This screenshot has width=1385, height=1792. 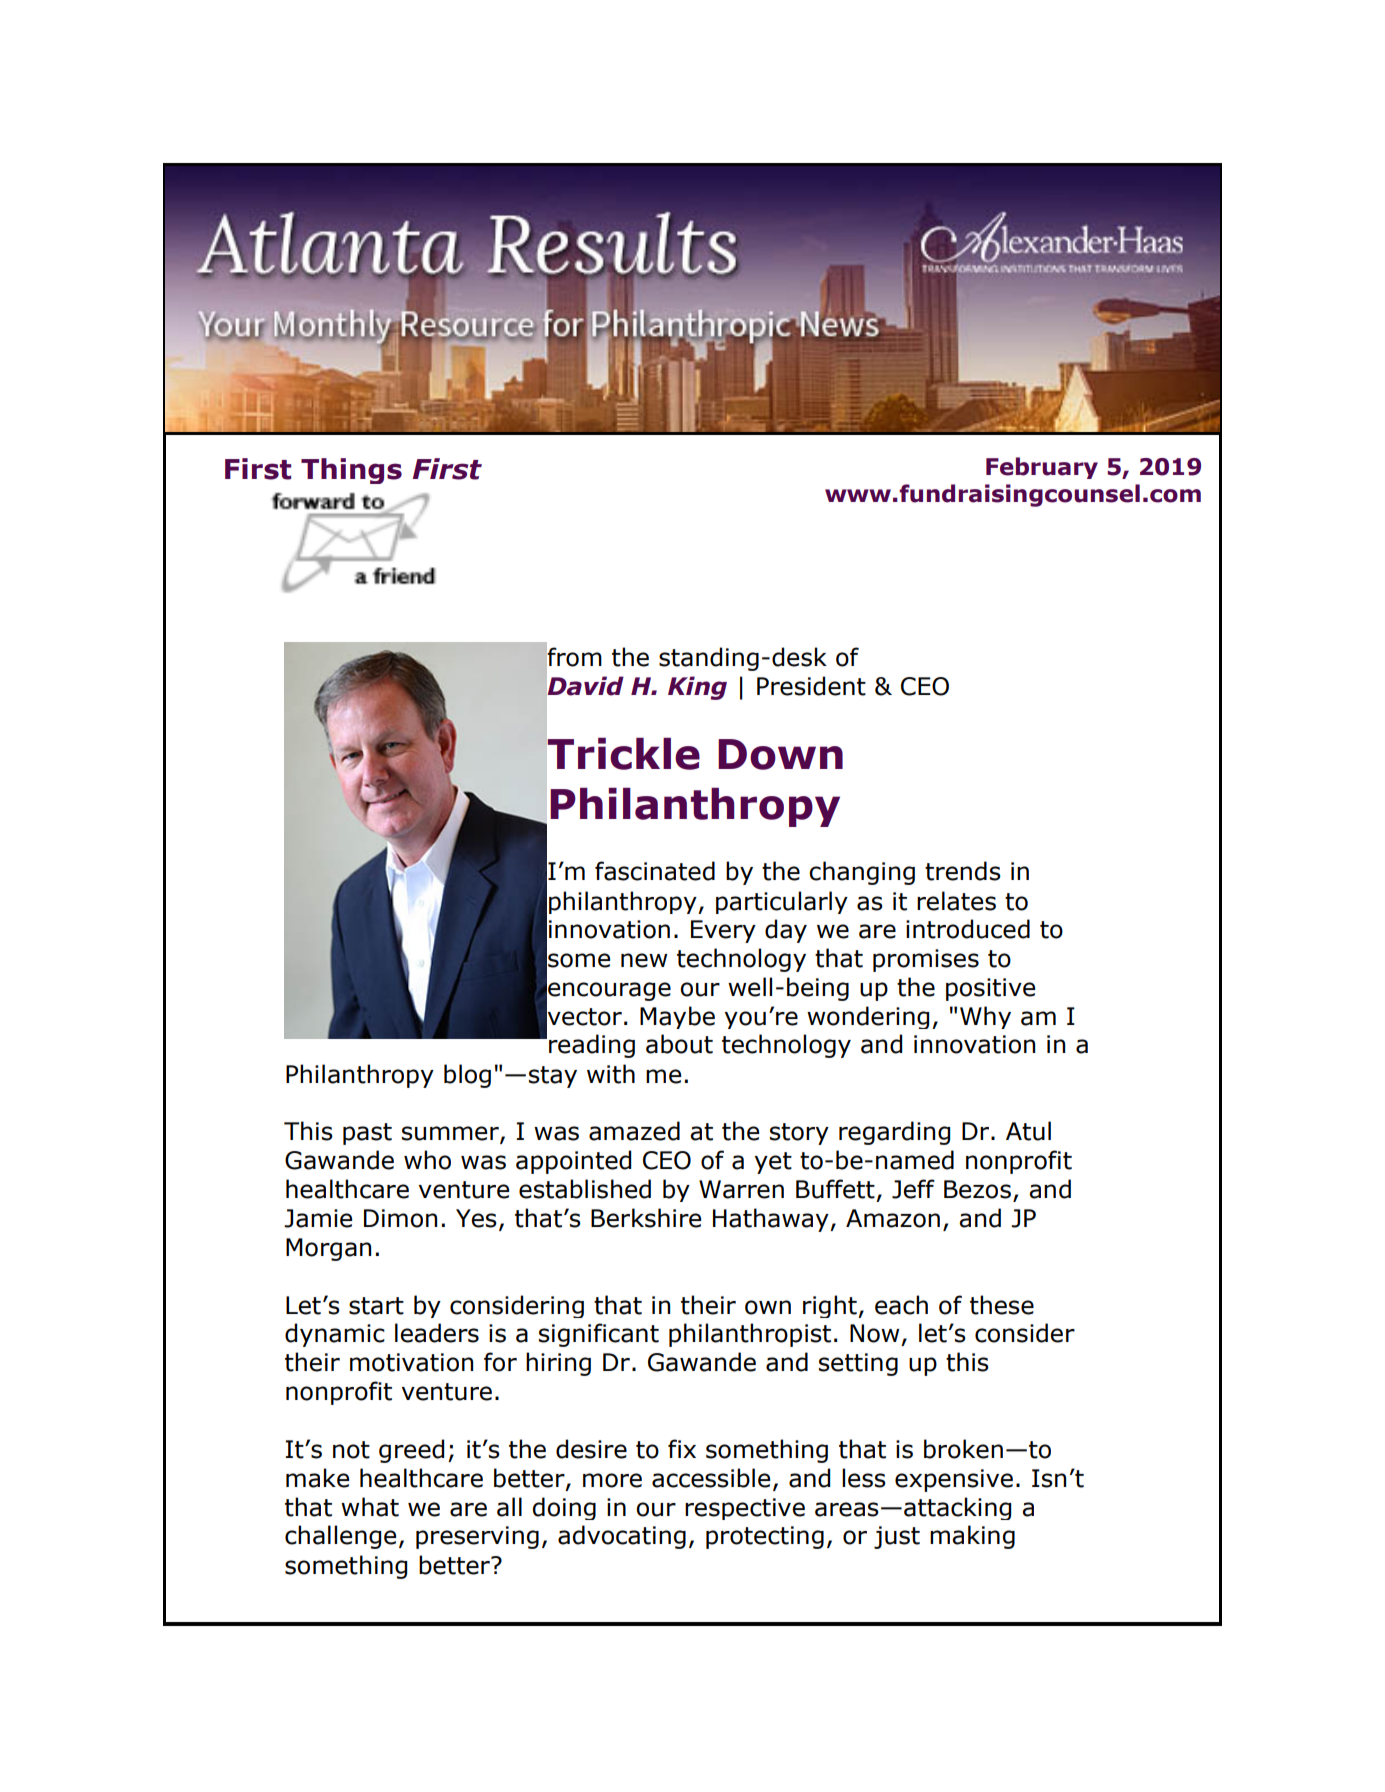 What do you see at coordinates (811, 686) in the screenshot?
I see `President` at bounding box center [811, 686].
